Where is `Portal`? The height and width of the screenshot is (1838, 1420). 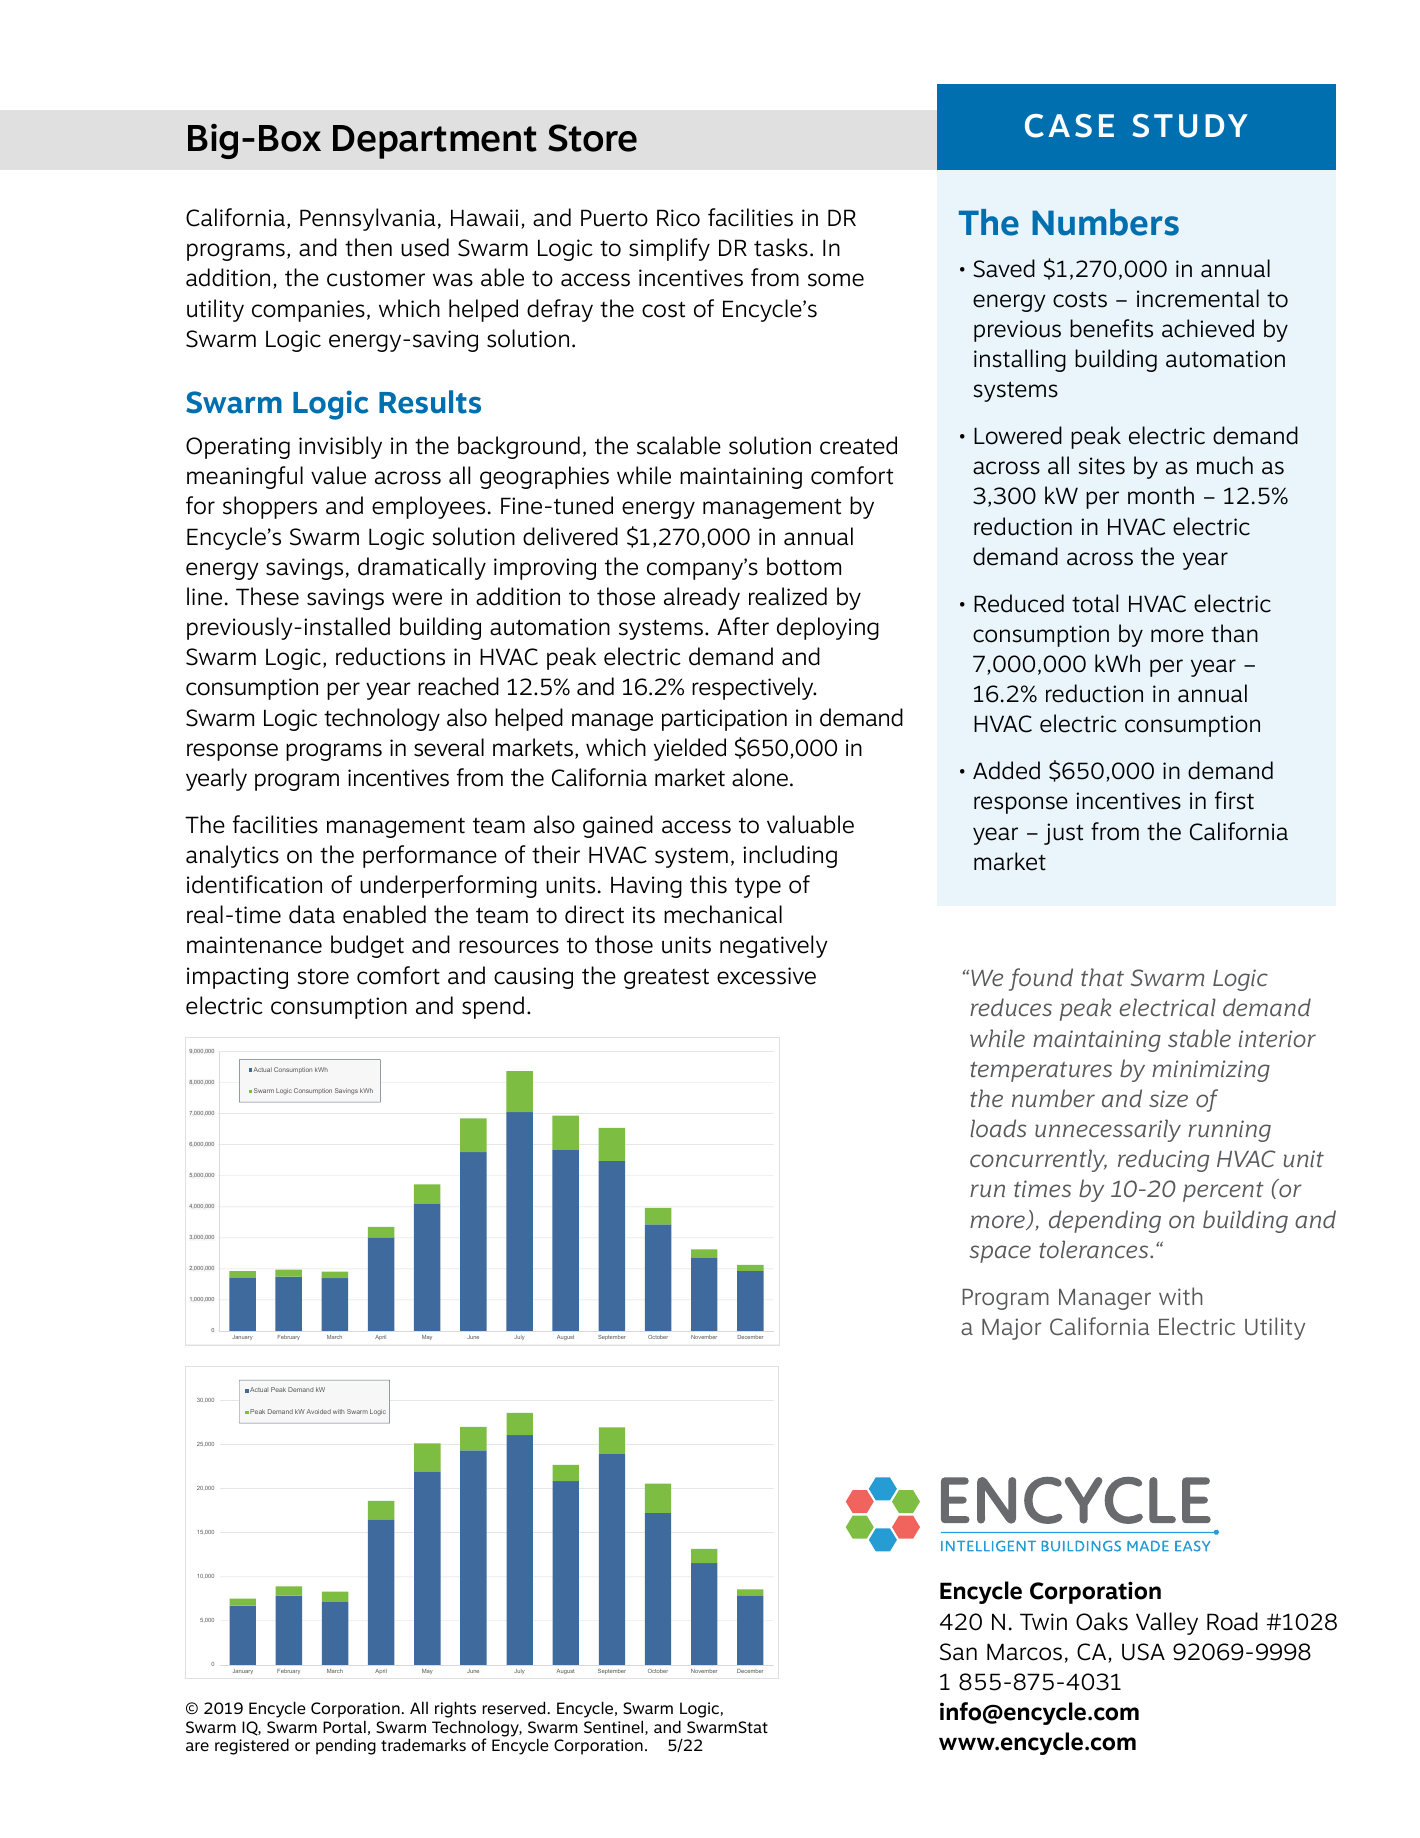
Portal is located at coordinates (344, 1726).
